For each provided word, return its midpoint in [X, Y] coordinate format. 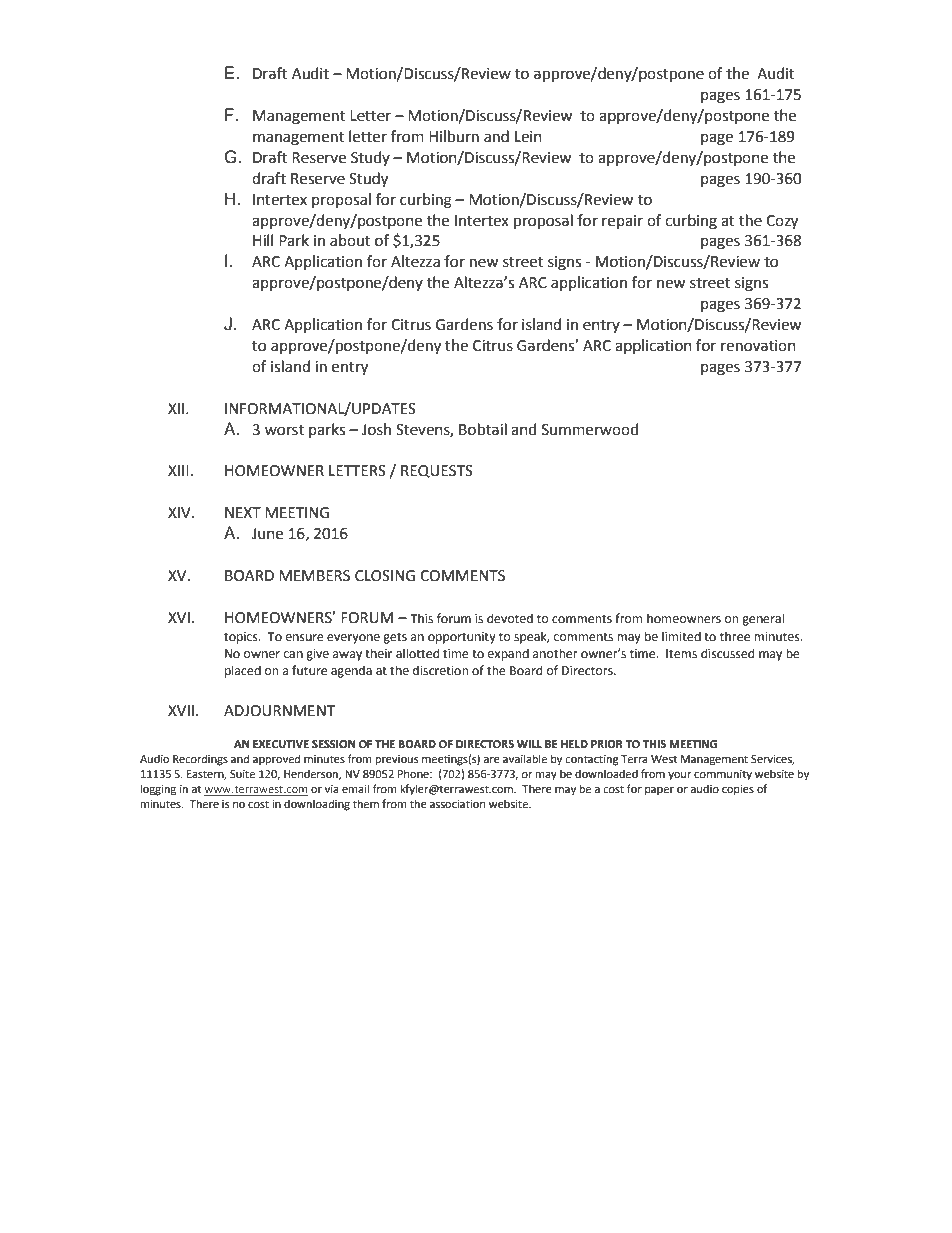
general [763, 619]
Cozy [782, 222]
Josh [376, 429]
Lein [528, 137]
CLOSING [385, 576]
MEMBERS [314, 576]
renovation [758, 346]
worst [284, 430]
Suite [242, 774]
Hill [263, 240]
